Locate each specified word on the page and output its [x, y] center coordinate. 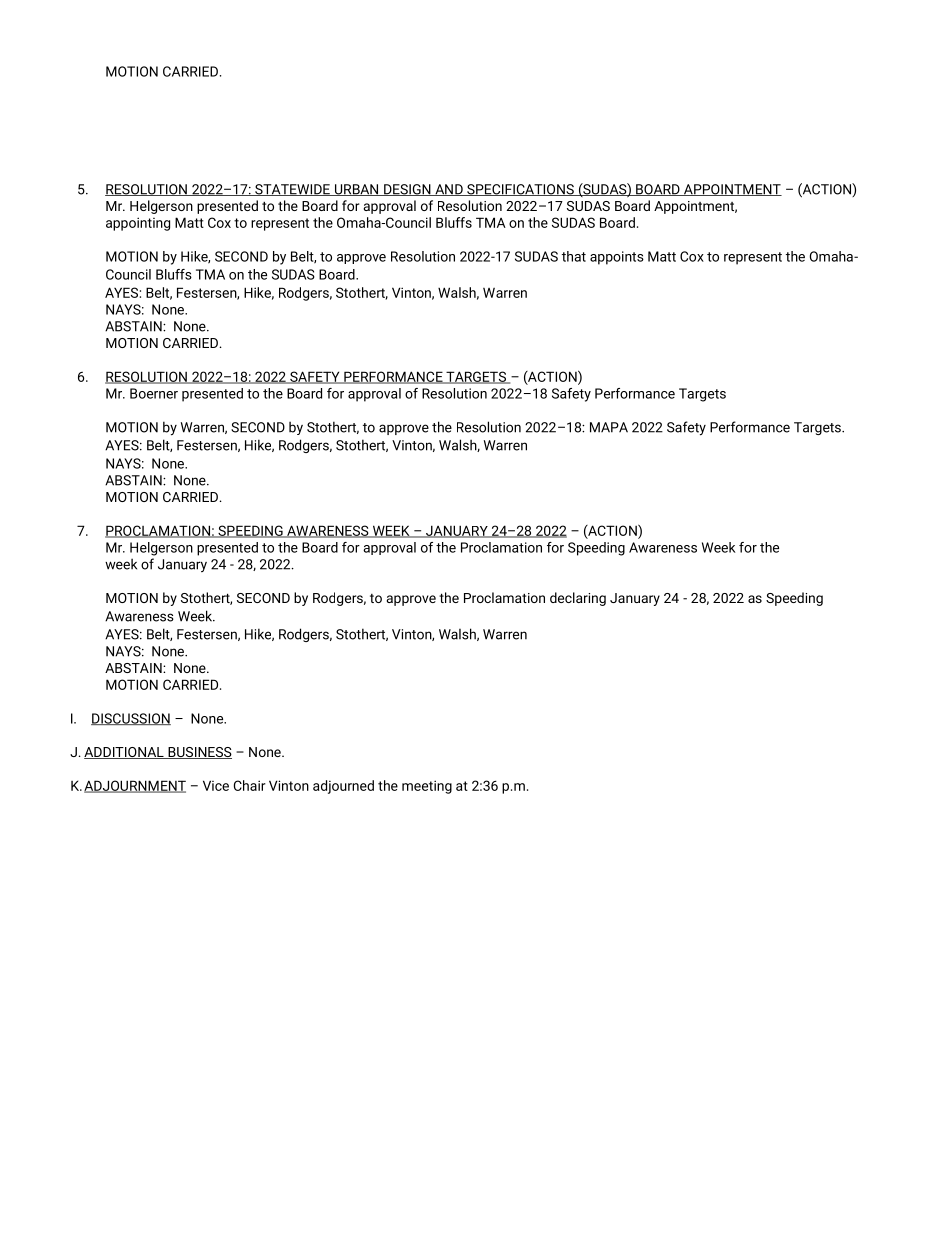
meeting [427, 787]
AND [449, 190]
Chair [250, 785]
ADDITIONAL [125, 753]
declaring [578, 599]
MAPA [609, 427]
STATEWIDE [292, 190]
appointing [138, 224]
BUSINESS [199, 753]
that [574, 256]
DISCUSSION [131, 719]
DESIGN [407, 190]
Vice [216, 785]
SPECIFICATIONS [520, 190]
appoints [617, 258]
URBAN [356, 190]
